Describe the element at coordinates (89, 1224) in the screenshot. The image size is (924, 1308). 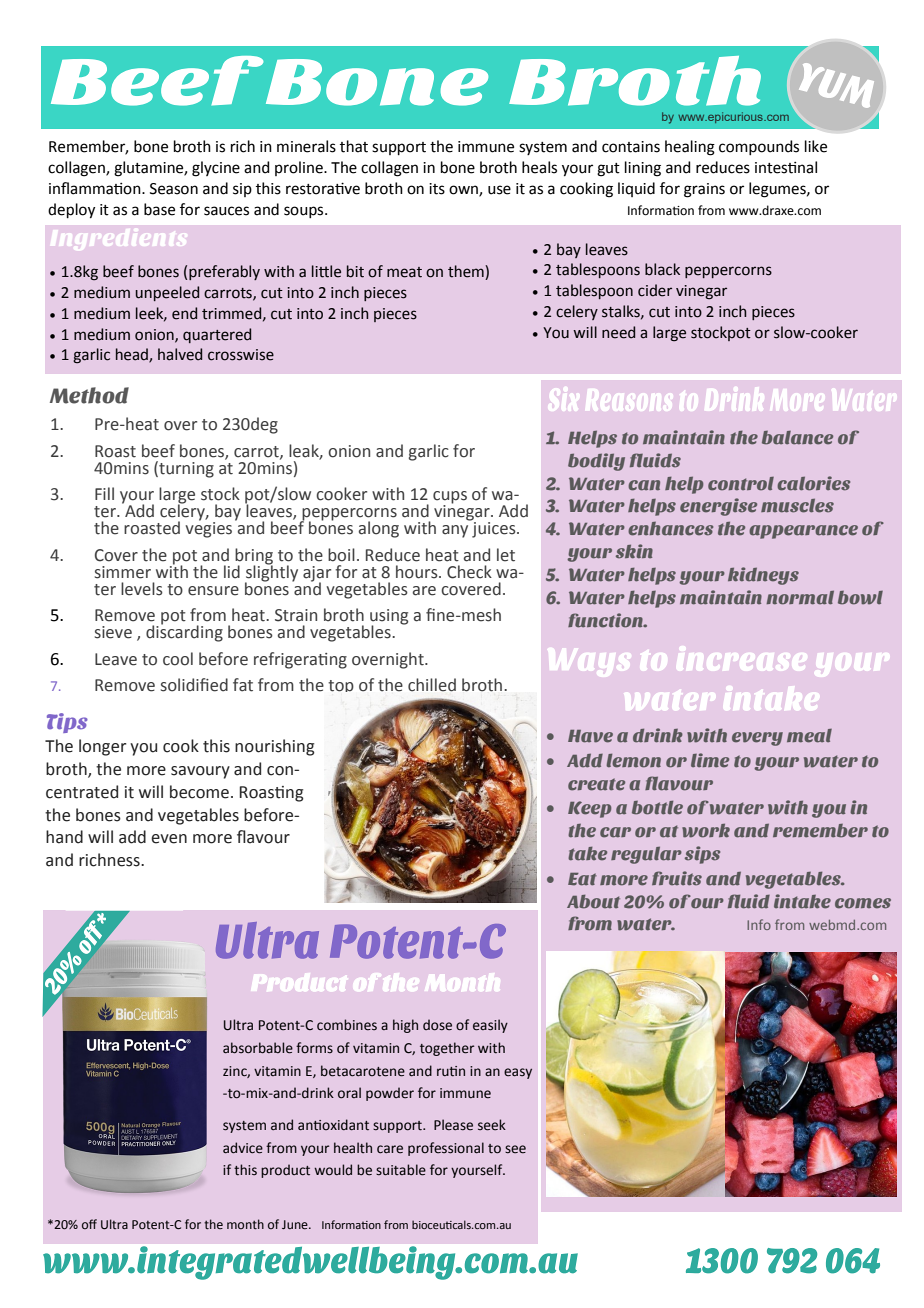
I see `off` at that location.
